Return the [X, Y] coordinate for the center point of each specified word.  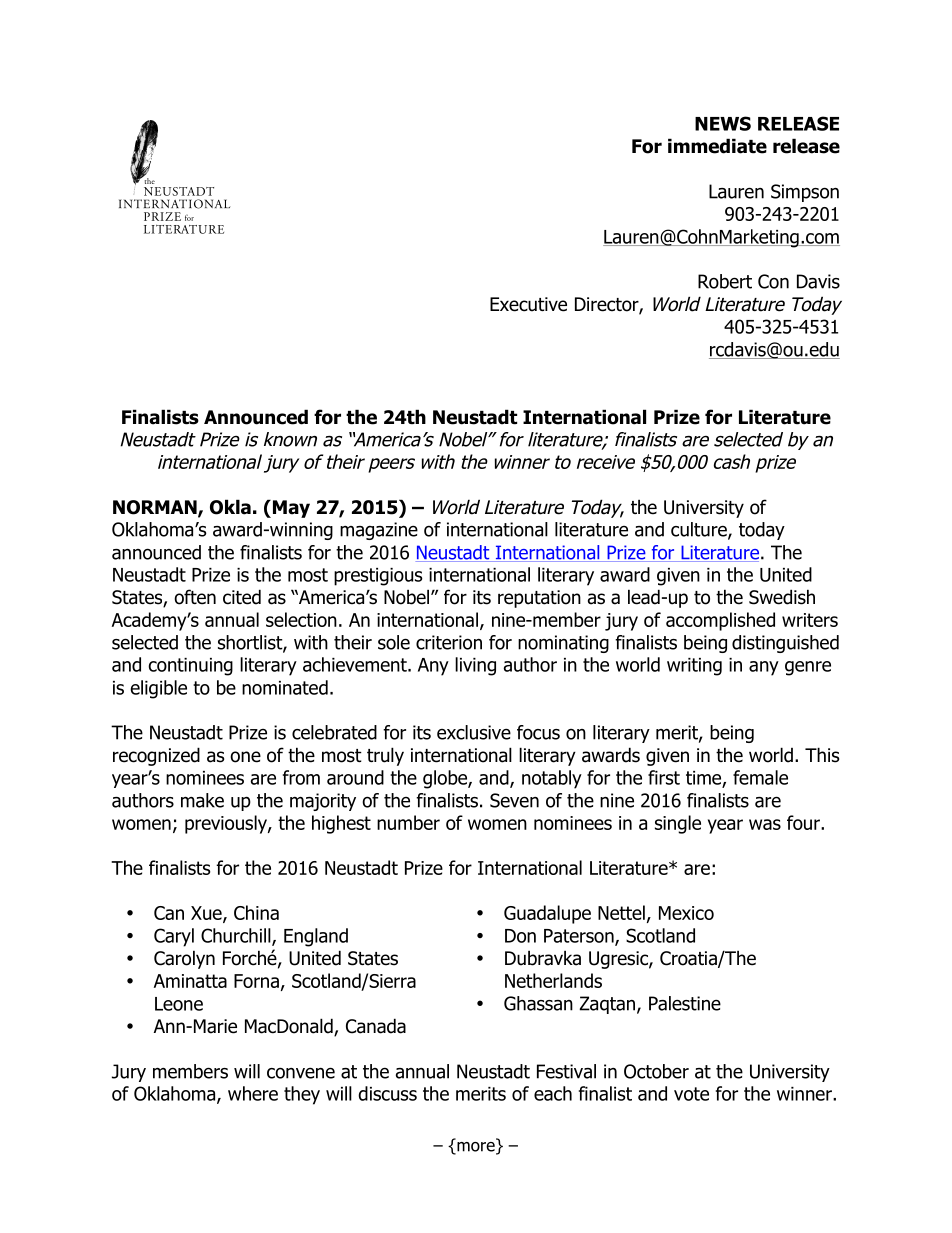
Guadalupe [547, 914]
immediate [717, 146]
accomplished [720, 621]
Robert [725, 281]
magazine [379, 531]
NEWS [723, 123]
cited [242, 597]
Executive [528, 304]
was [765, 824]
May [290, 509]
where [253, 1093]
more [476, 1146]
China [256, 912]
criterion [449, 642]
